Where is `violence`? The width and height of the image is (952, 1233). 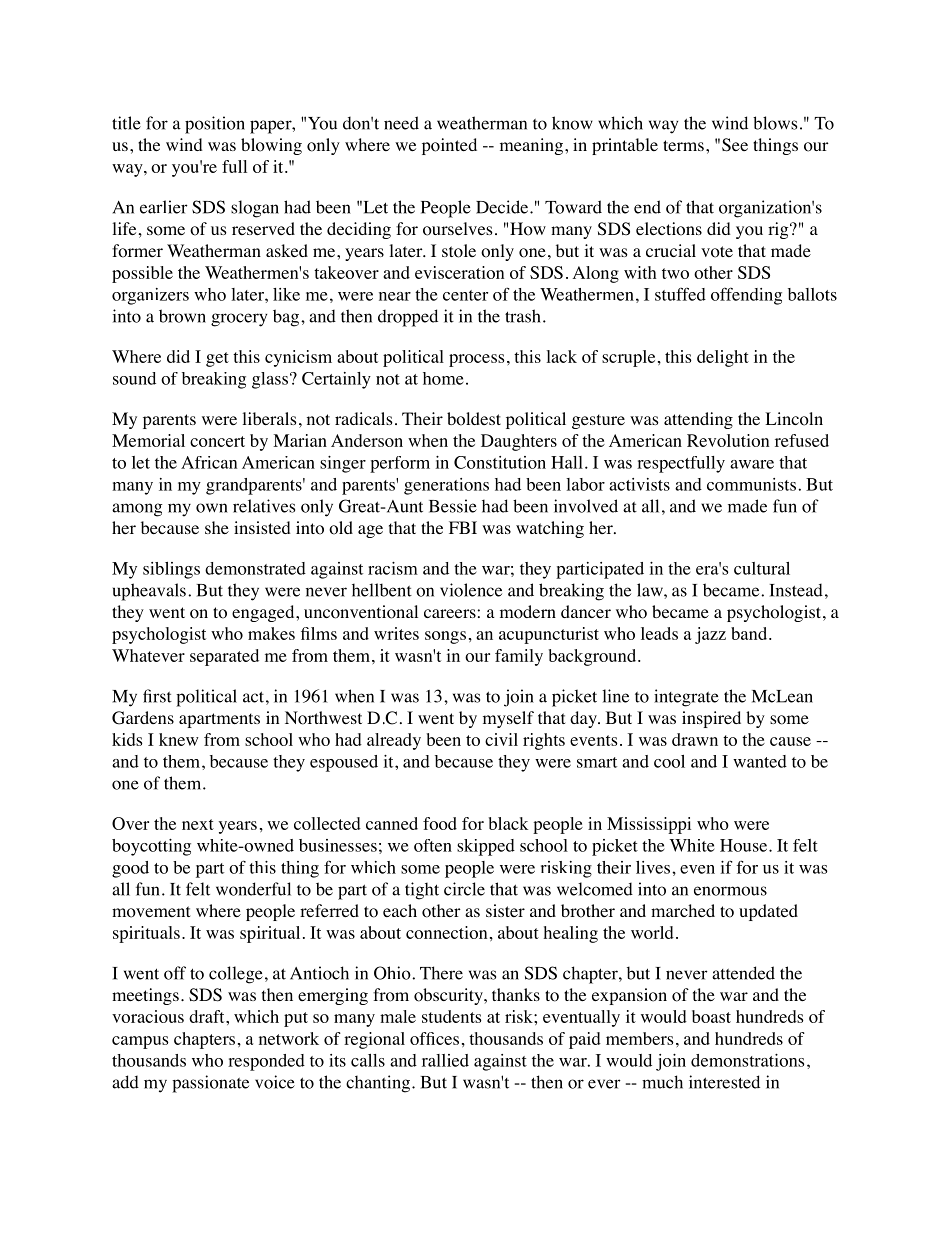
violence is located at coordinates (471, 590).
